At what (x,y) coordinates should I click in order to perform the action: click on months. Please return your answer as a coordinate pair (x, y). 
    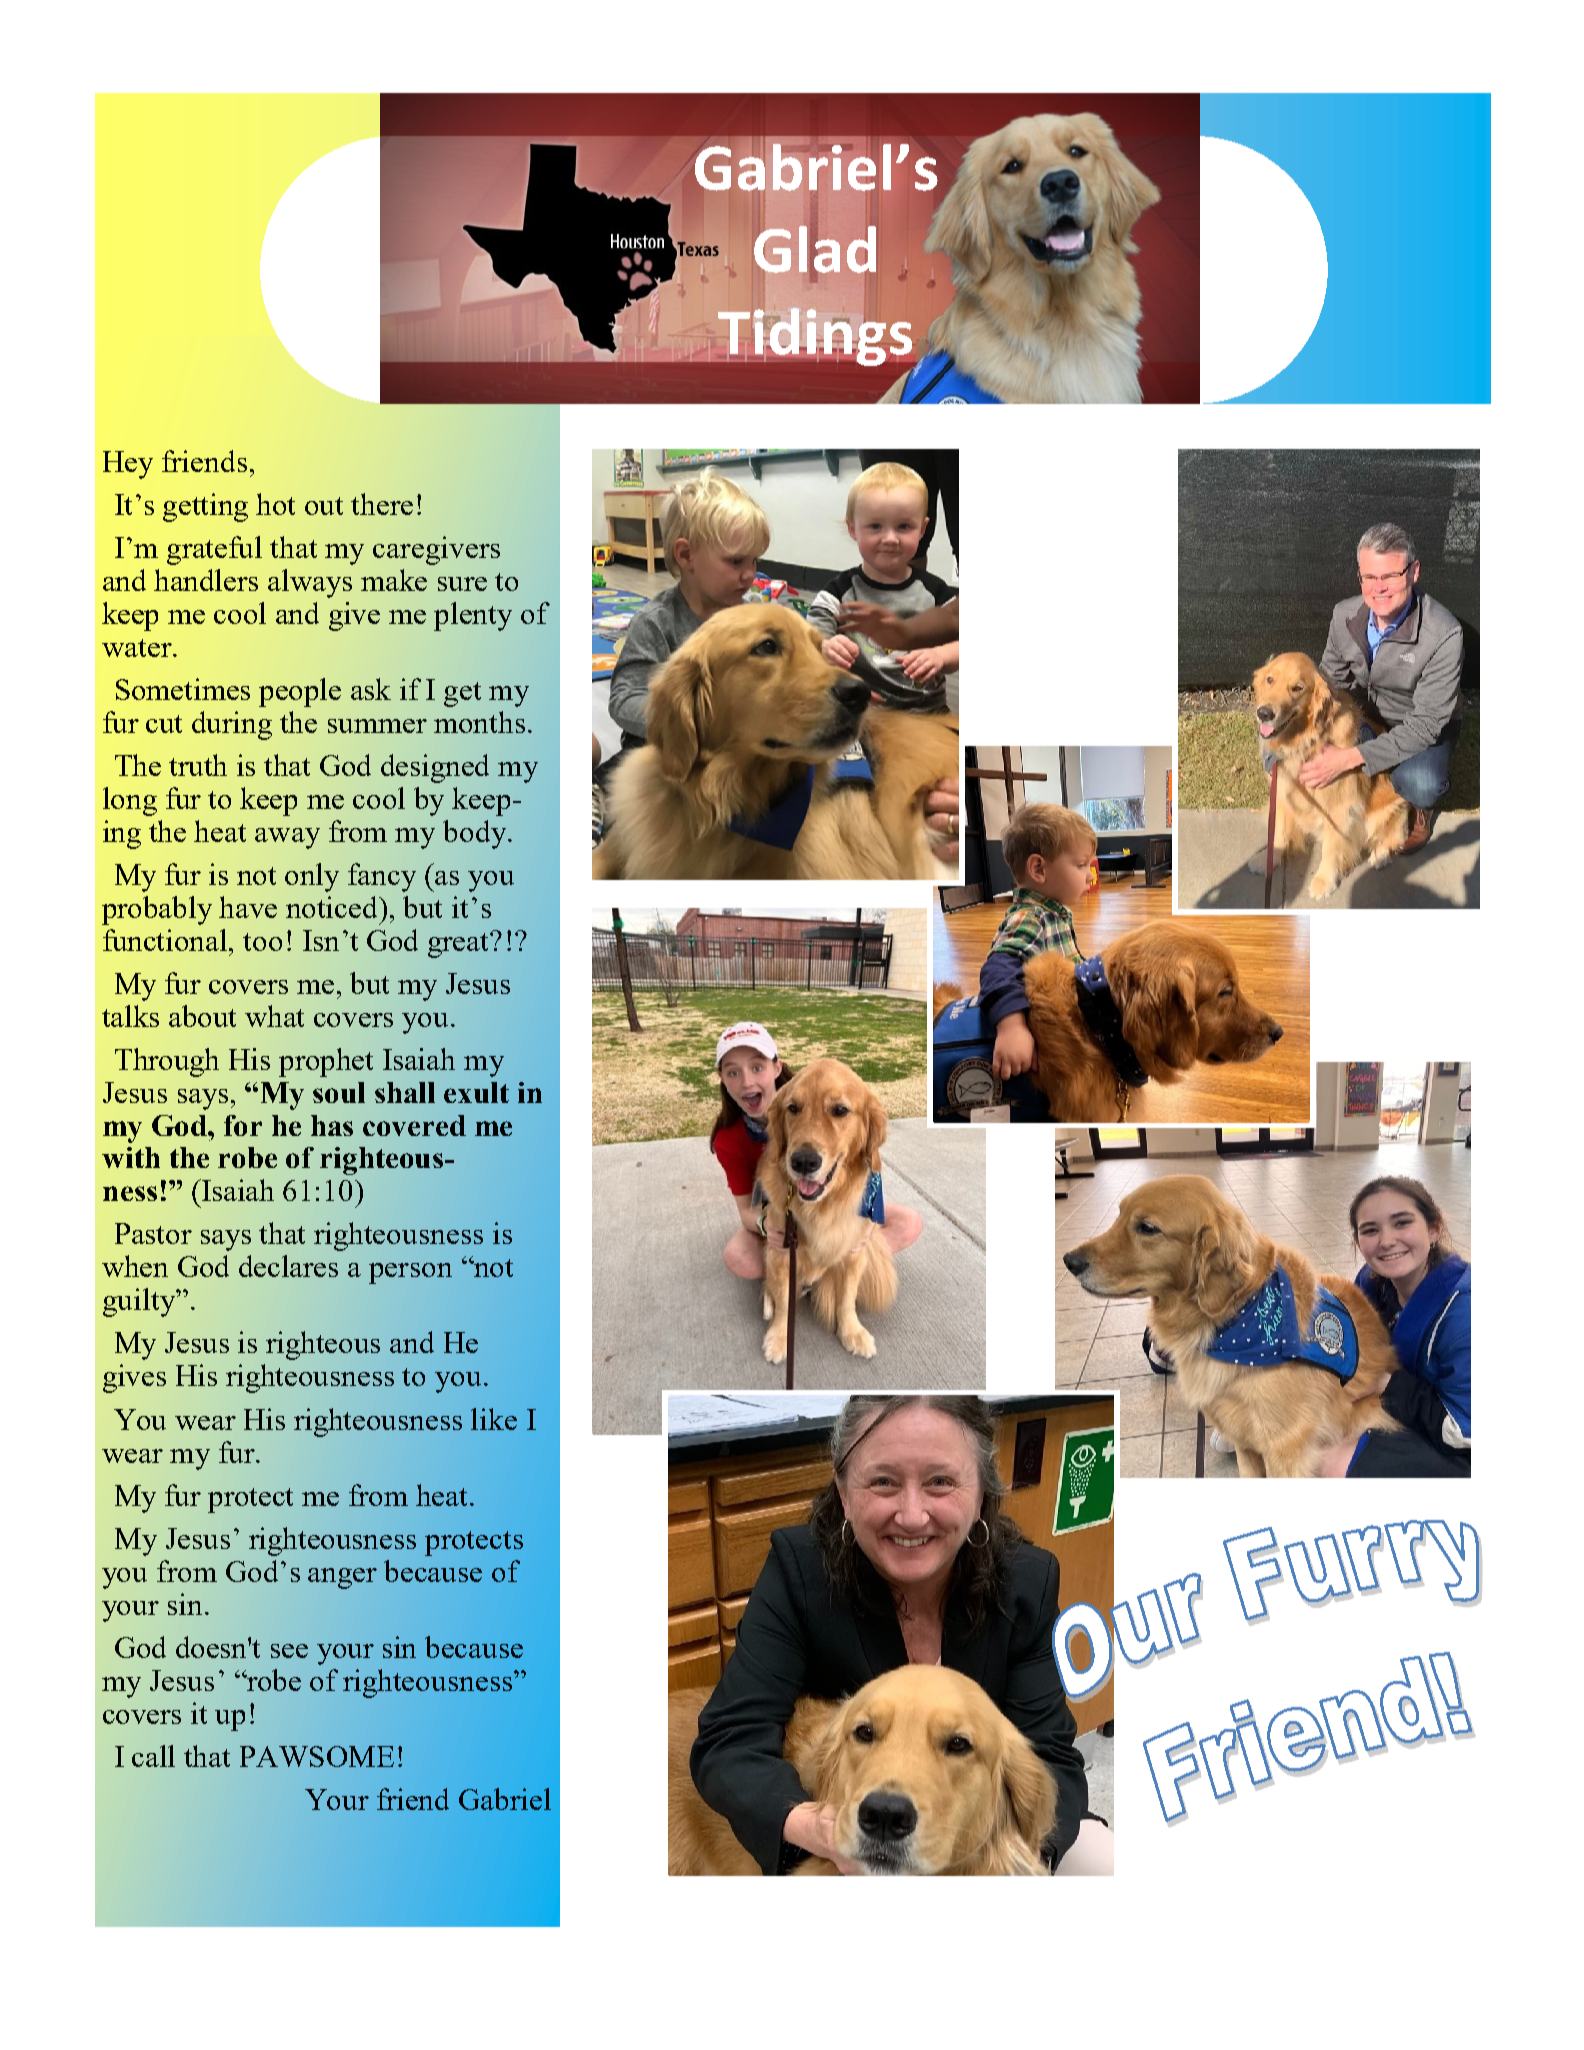
    Looking at the image, I should click on (479, 722).
